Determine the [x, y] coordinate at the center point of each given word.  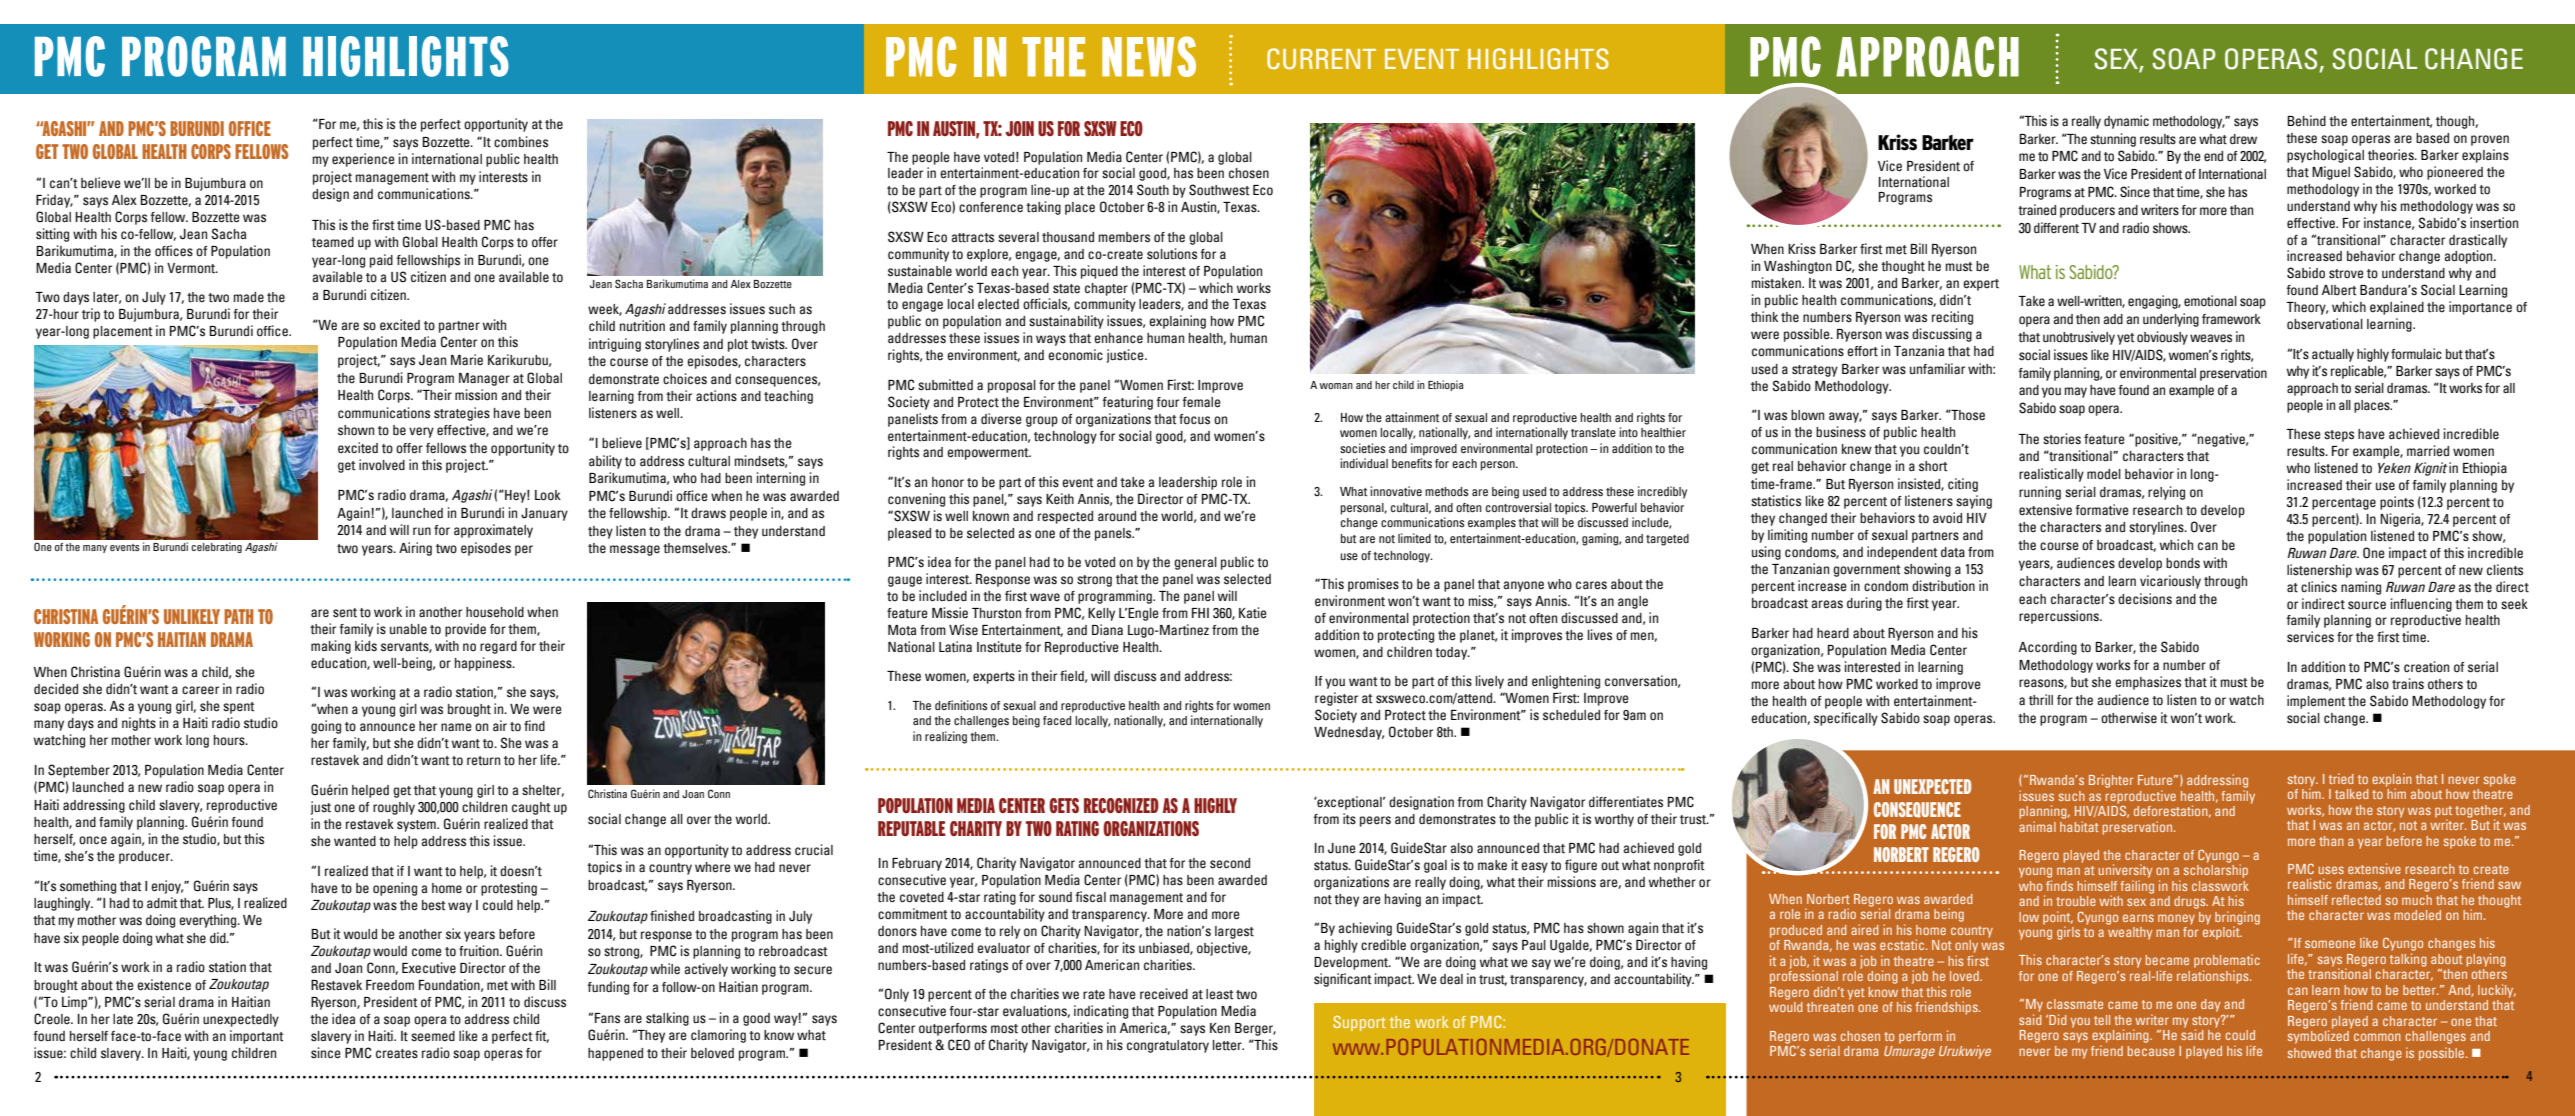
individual [1364, 463]
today [1452, 653]
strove [2346, 274]
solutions [1172, 254]
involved [382, 465]
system [417, 826]
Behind [2306, 121]
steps [2339, 436]
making [331, 647]
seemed [433, 1036]
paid [381, 261]
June [1342, 848]
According [2048, 648]
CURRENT [1321, 59]
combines [521, 142]
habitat [2079, 826]
